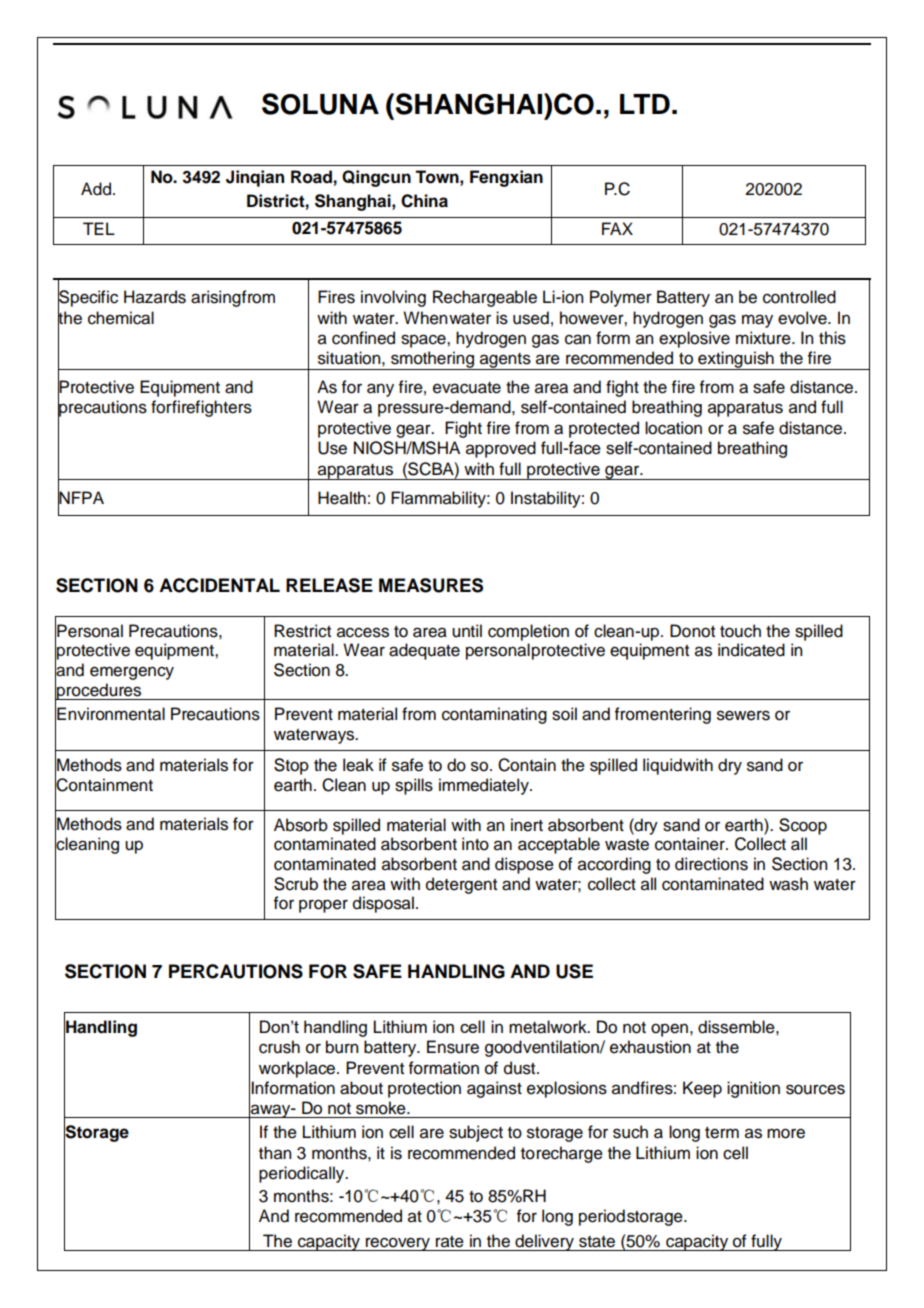 The height and width of the screenshot is (1308, 924). What do you see at coordinates (673, 428) in the screenshot?
I see `location` at bounding box center [673, 428].
